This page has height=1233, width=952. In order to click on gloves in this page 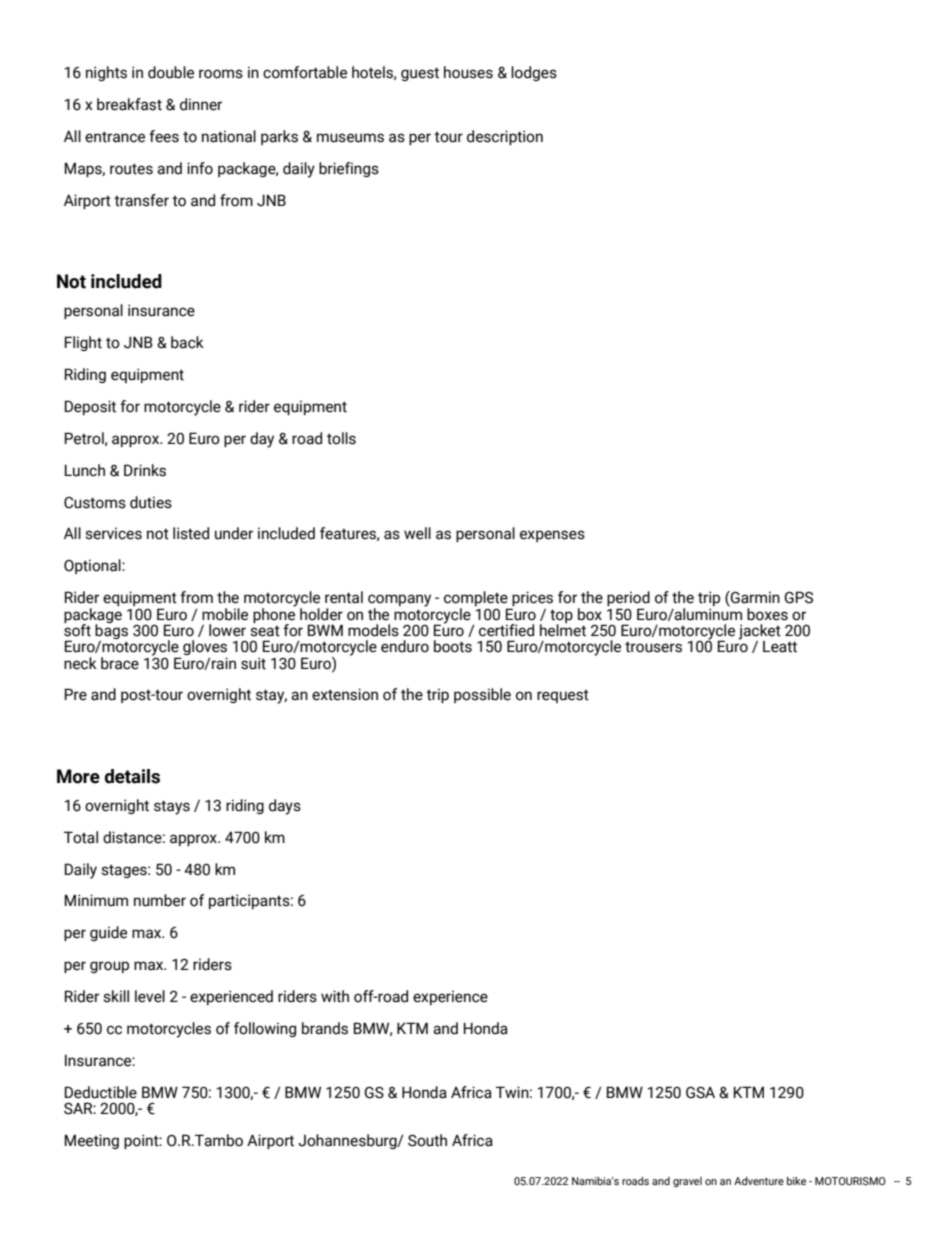, I will do `click(205, 649)`.
